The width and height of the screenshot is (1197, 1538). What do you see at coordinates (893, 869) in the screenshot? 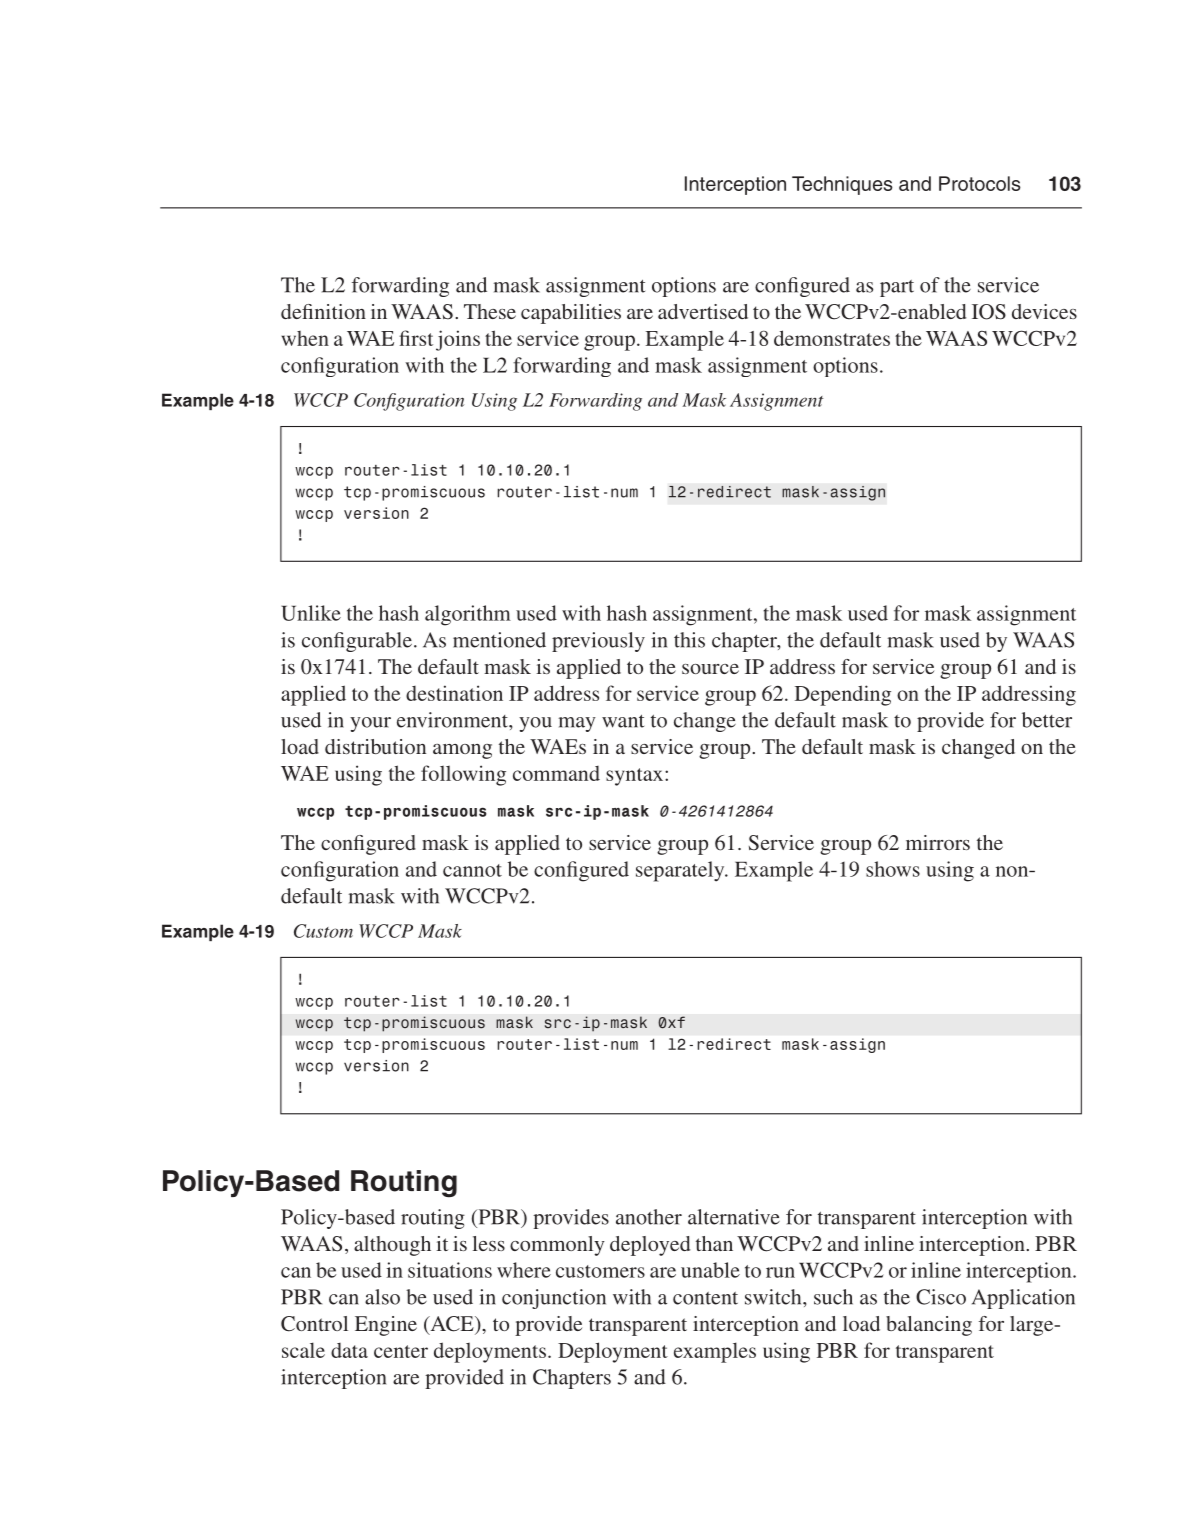
I see `shows` at bounding box center [893, 869].
